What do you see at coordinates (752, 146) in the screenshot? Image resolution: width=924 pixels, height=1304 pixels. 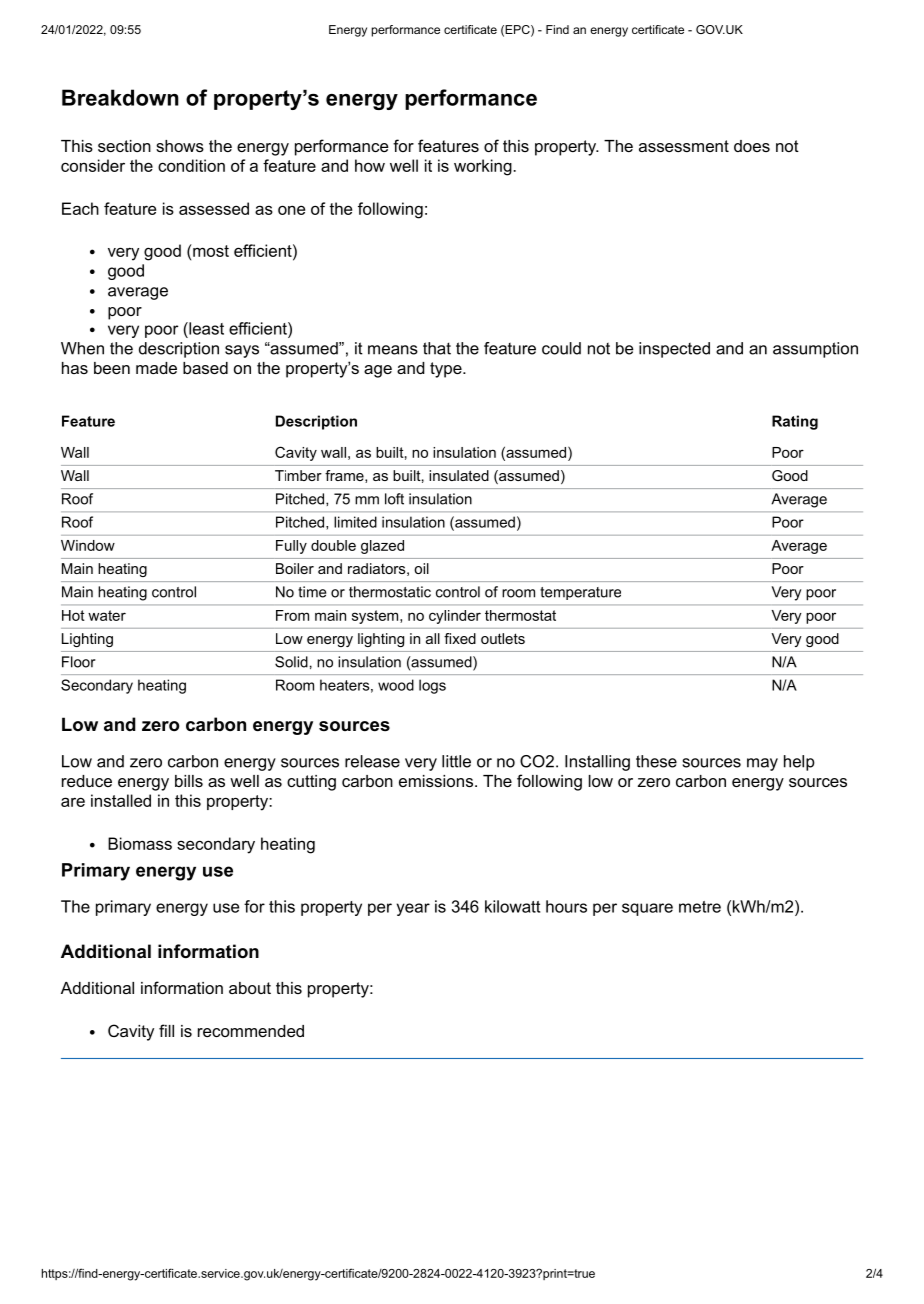 I see `does` at bounding box center [752, 146].
